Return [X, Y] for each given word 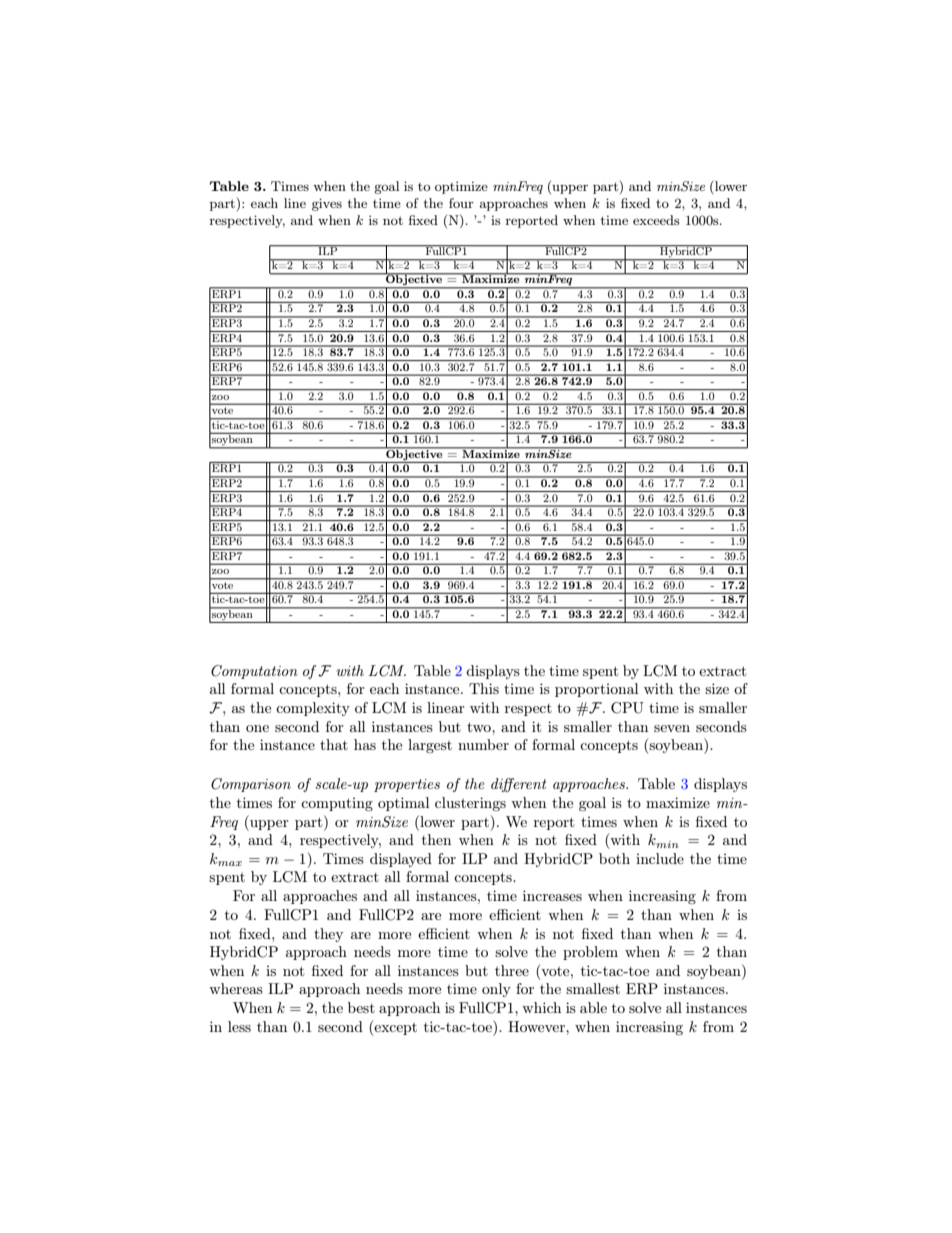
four [461, 203]
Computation [254, 672]
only [496, 990]
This [484, 688]
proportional [596, 690]
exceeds [656, 220]
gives [327, 204]
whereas [236, 988]
